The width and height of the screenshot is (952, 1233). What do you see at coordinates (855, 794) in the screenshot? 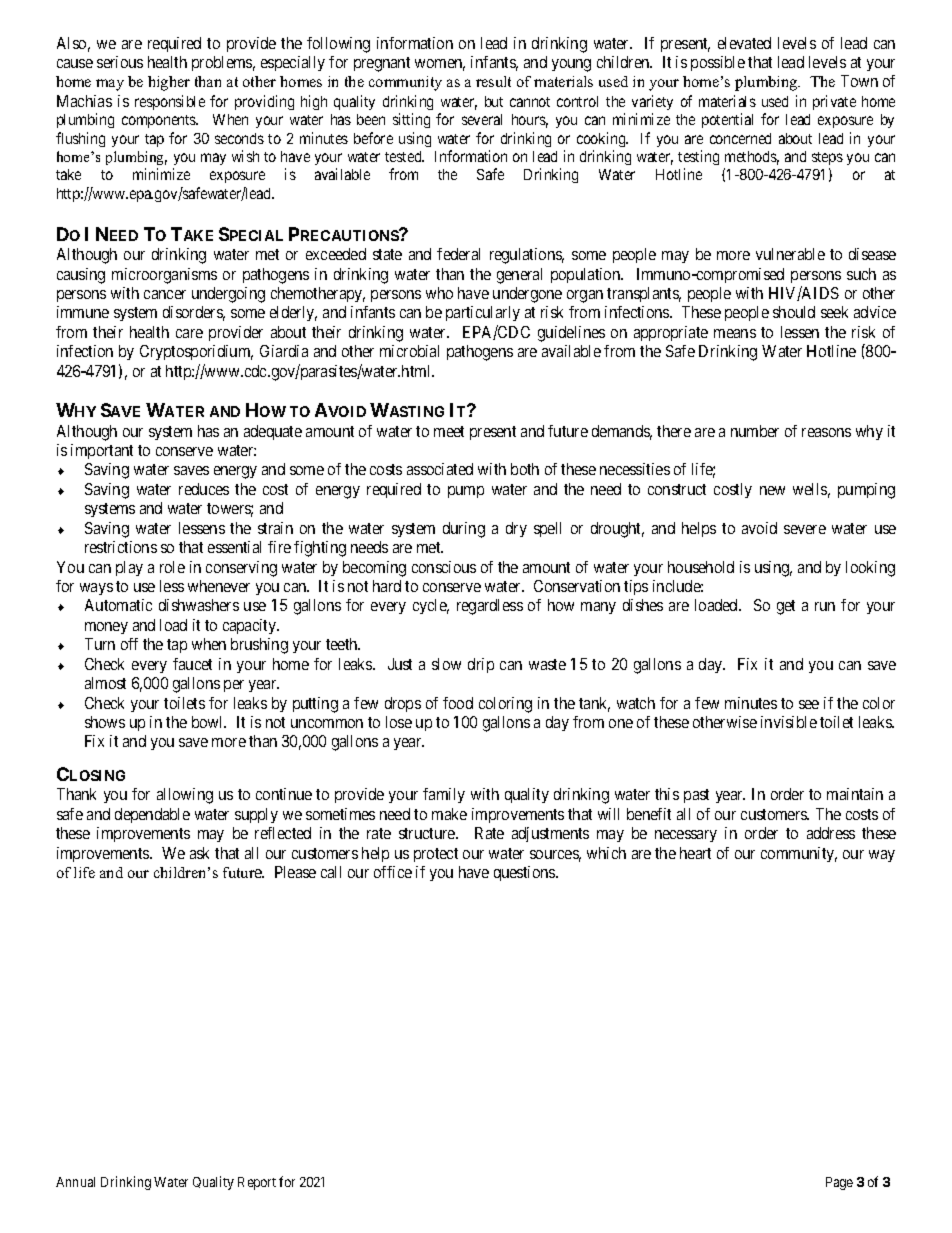
I see `maintain` at bounding box center [855, 794].
